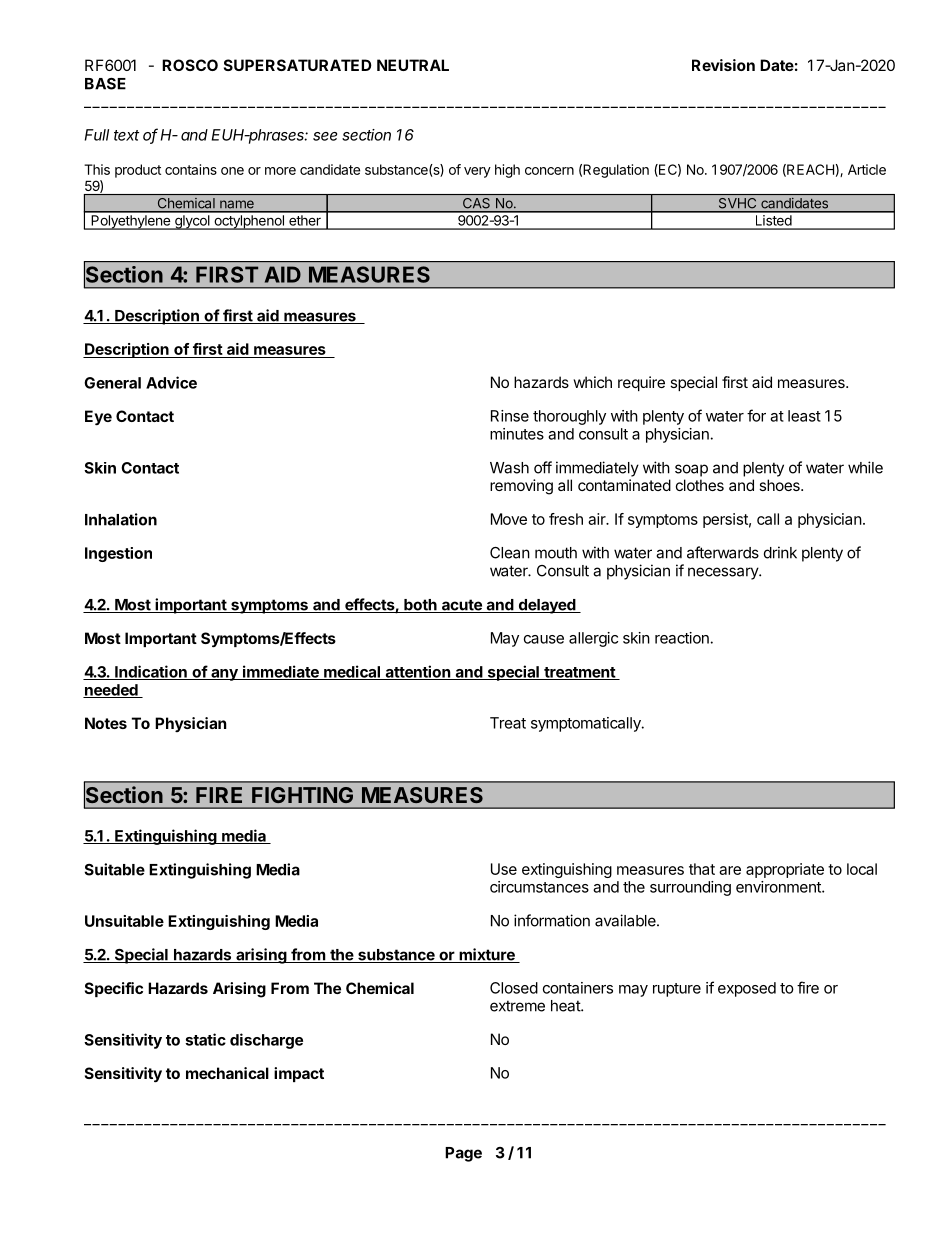 Image resolution: width=952 pixels, height=1233 pixels. What do you see at coordinates (413, 65) in the page?
I see `NEUTRAL` at bounding box center [413, 65].
